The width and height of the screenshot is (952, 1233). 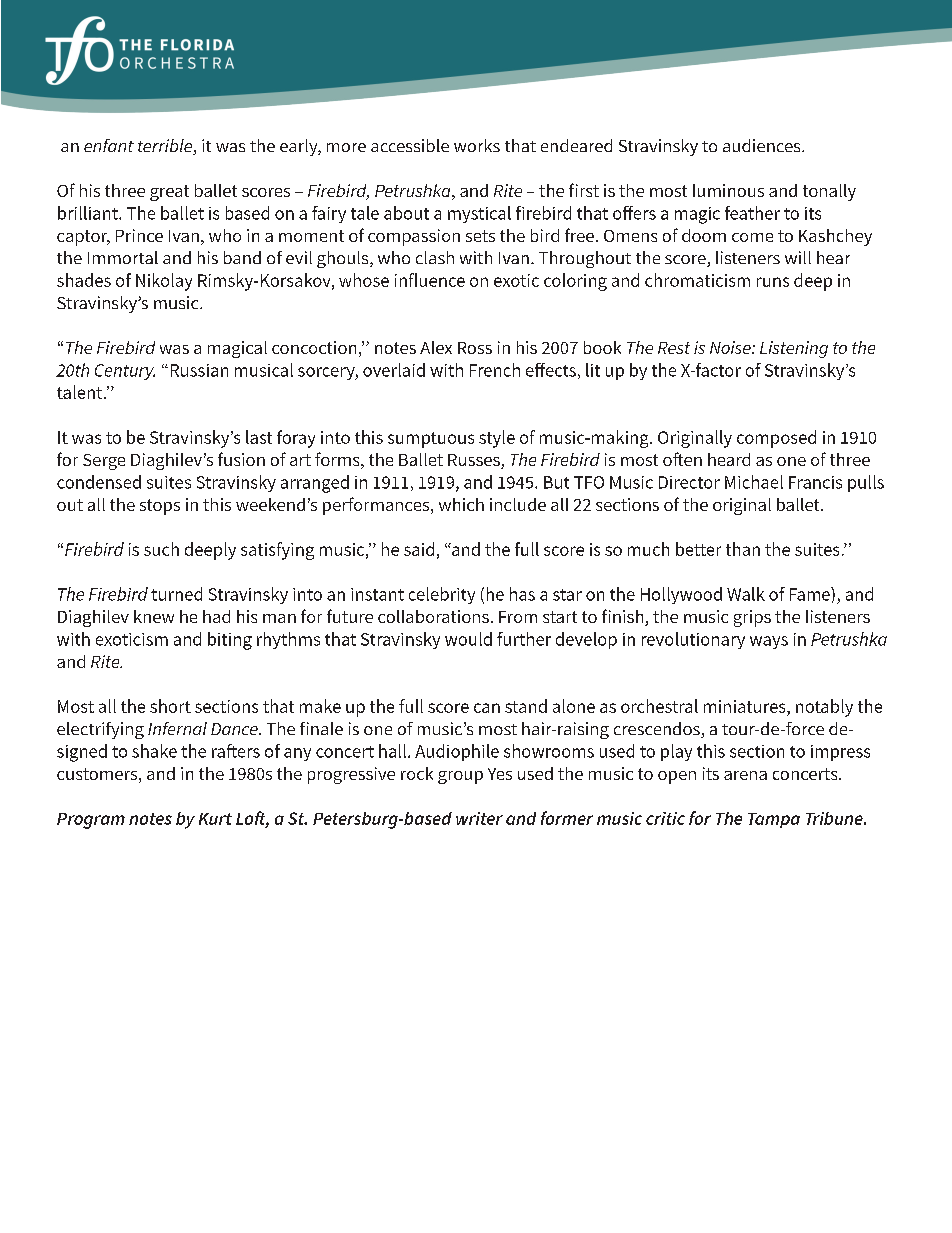 What do you see at coordinates (176, 594) in the screenshot?
I see `turned` at bounding box center [176, 594].
